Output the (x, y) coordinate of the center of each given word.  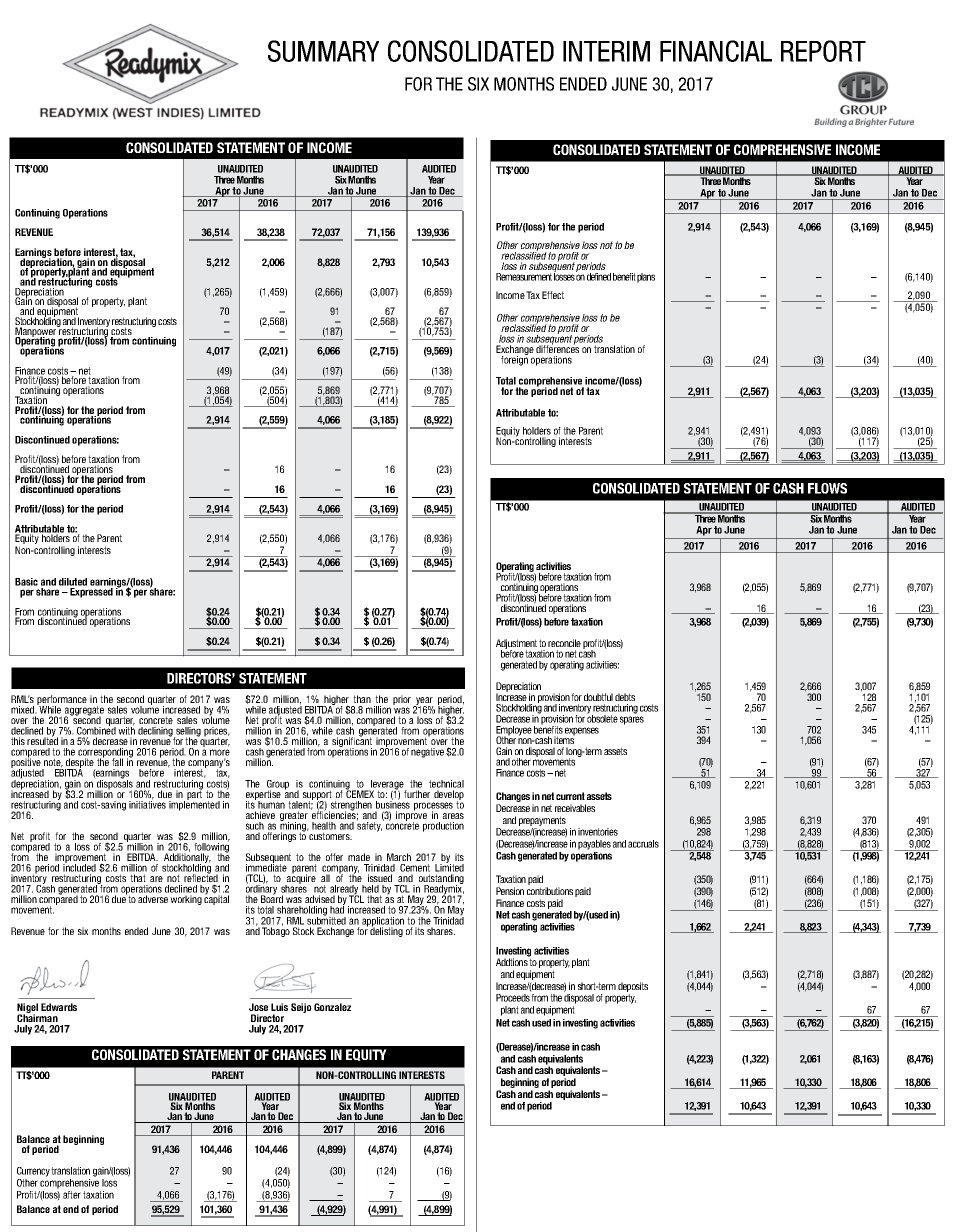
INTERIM (606, 51)
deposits (633, 987)
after (72, 1195)
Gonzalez (332, 1007)
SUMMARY (323, 51)
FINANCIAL (716, 51)
